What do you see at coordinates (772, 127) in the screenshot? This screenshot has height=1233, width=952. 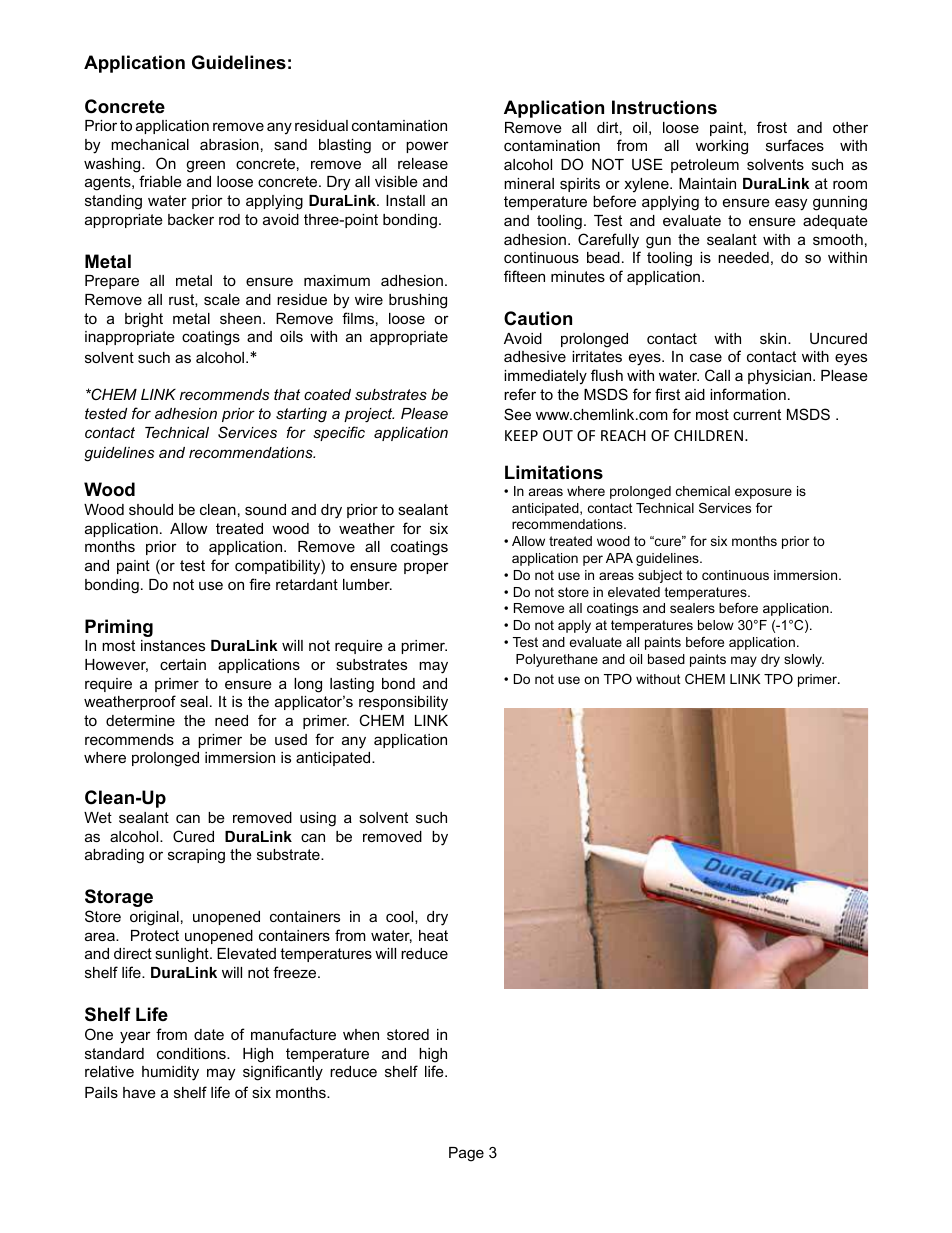 I see `frost` at bounding box center [772, 127].
